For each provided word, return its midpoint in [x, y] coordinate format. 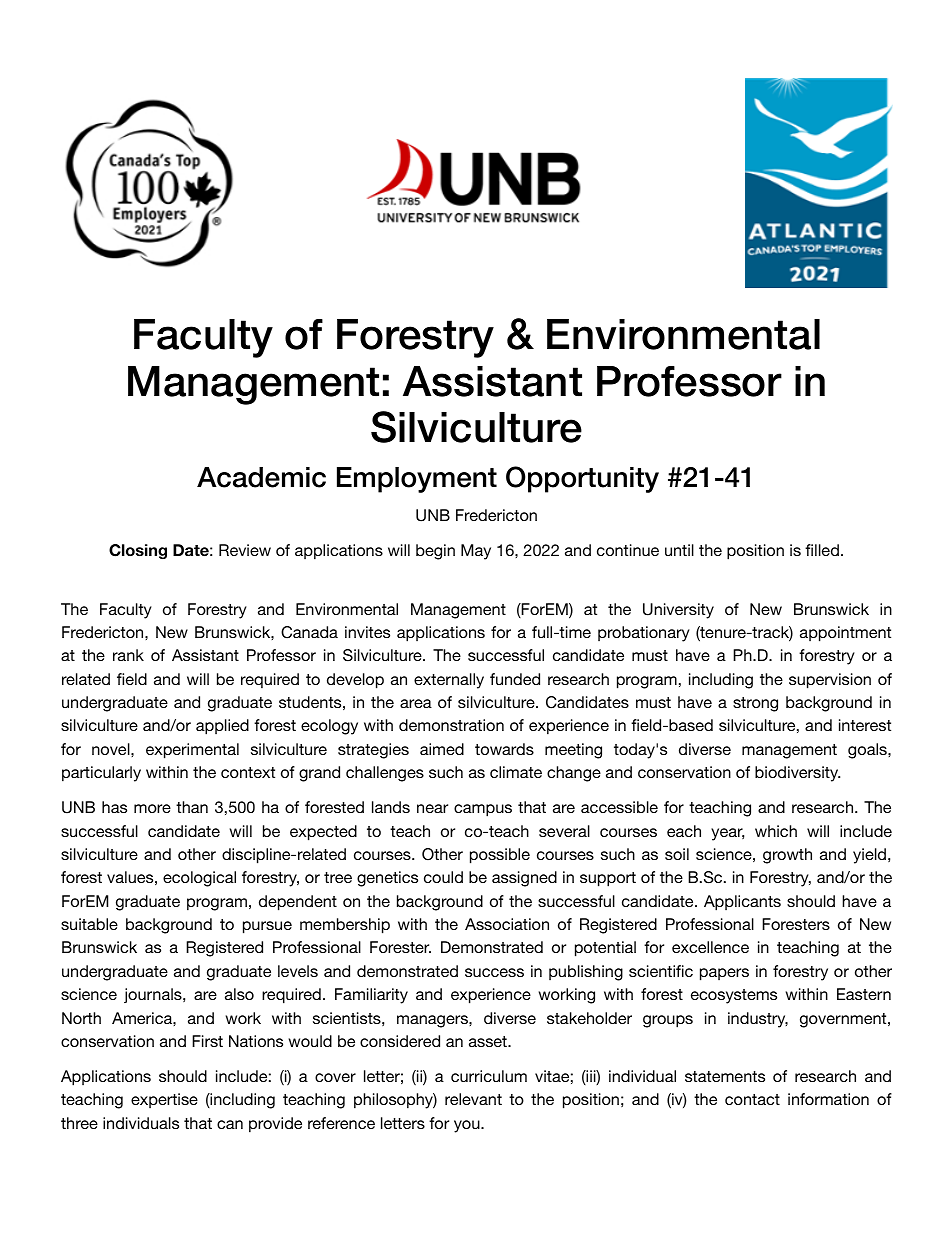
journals [154, 995]
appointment [845, 634]
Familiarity [371, 996]
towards [504, 749]
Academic [261, 477]
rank [128, 655]
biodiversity [797, 774]
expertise [164, 1100]
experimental [192, 751]
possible [500, 856]
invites [367, 632]
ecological [199, 879]
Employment [417, 480]
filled [822, 550]
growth [787, 856]
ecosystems [734, 996]
